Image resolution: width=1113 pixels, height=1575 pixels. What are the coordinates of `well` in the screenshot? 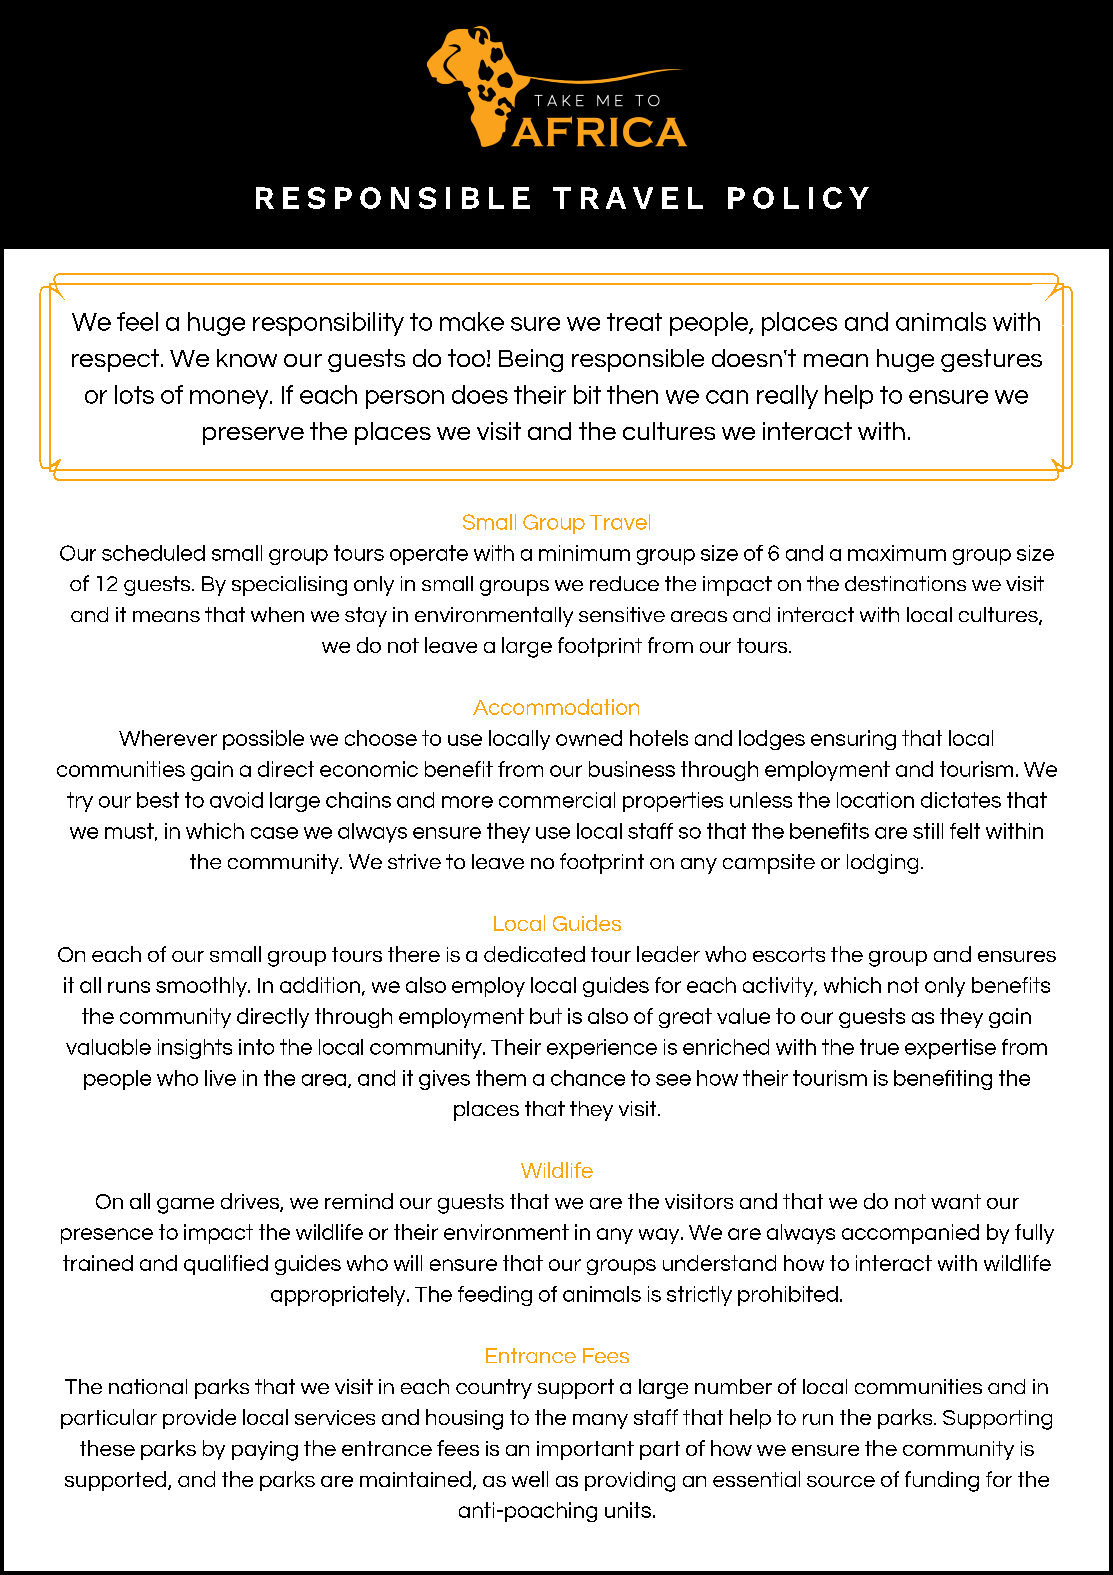 It's located at (530, 1479).
